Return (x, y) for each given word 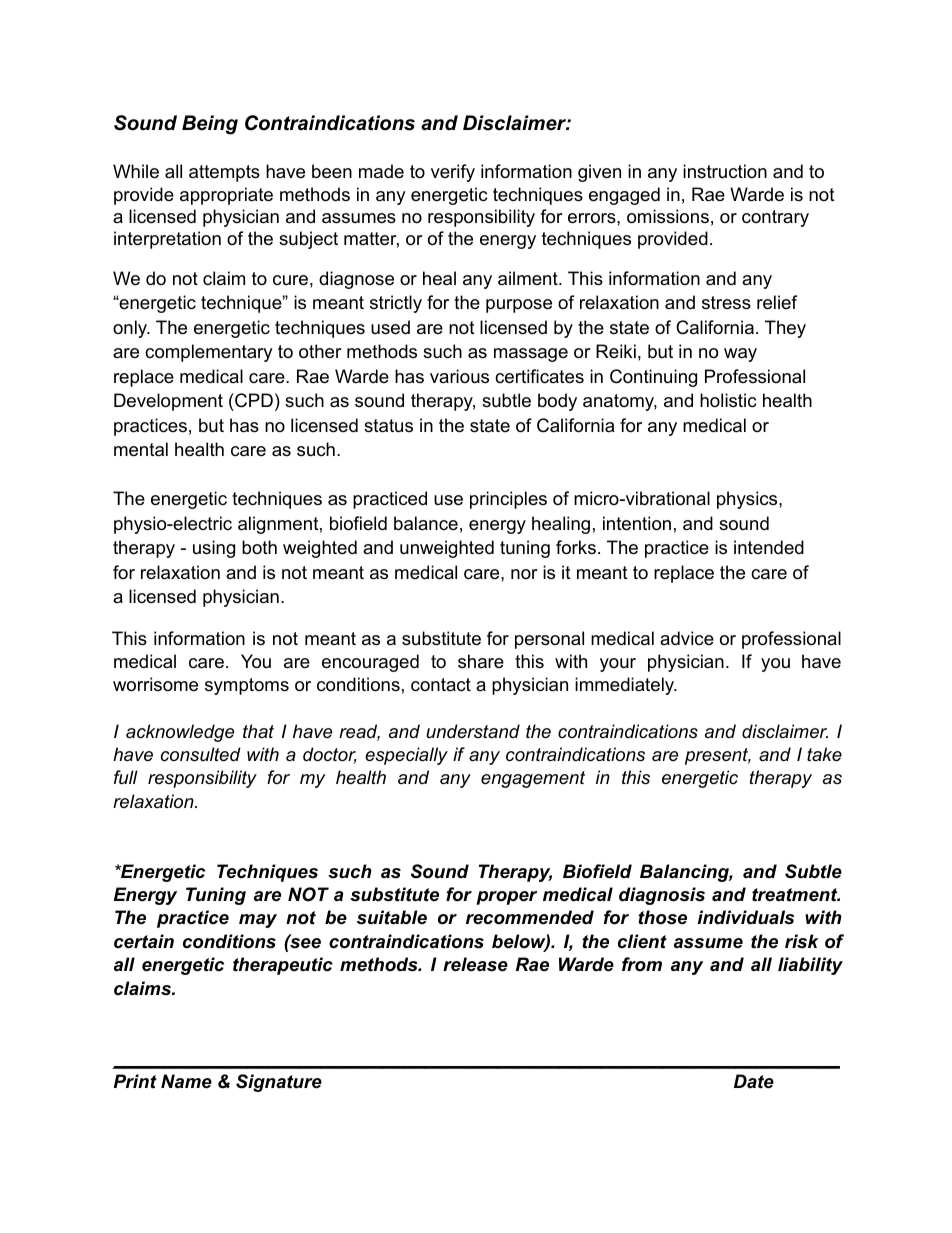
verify (453, 173)
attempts (224, 173)
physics (747, 500)
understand (473, 731)
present (718, 756)
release (475, 964)
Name (186, 1081)
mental (141, 449)
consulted (201, 754)
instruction (725, 171)
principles (508, 500)
